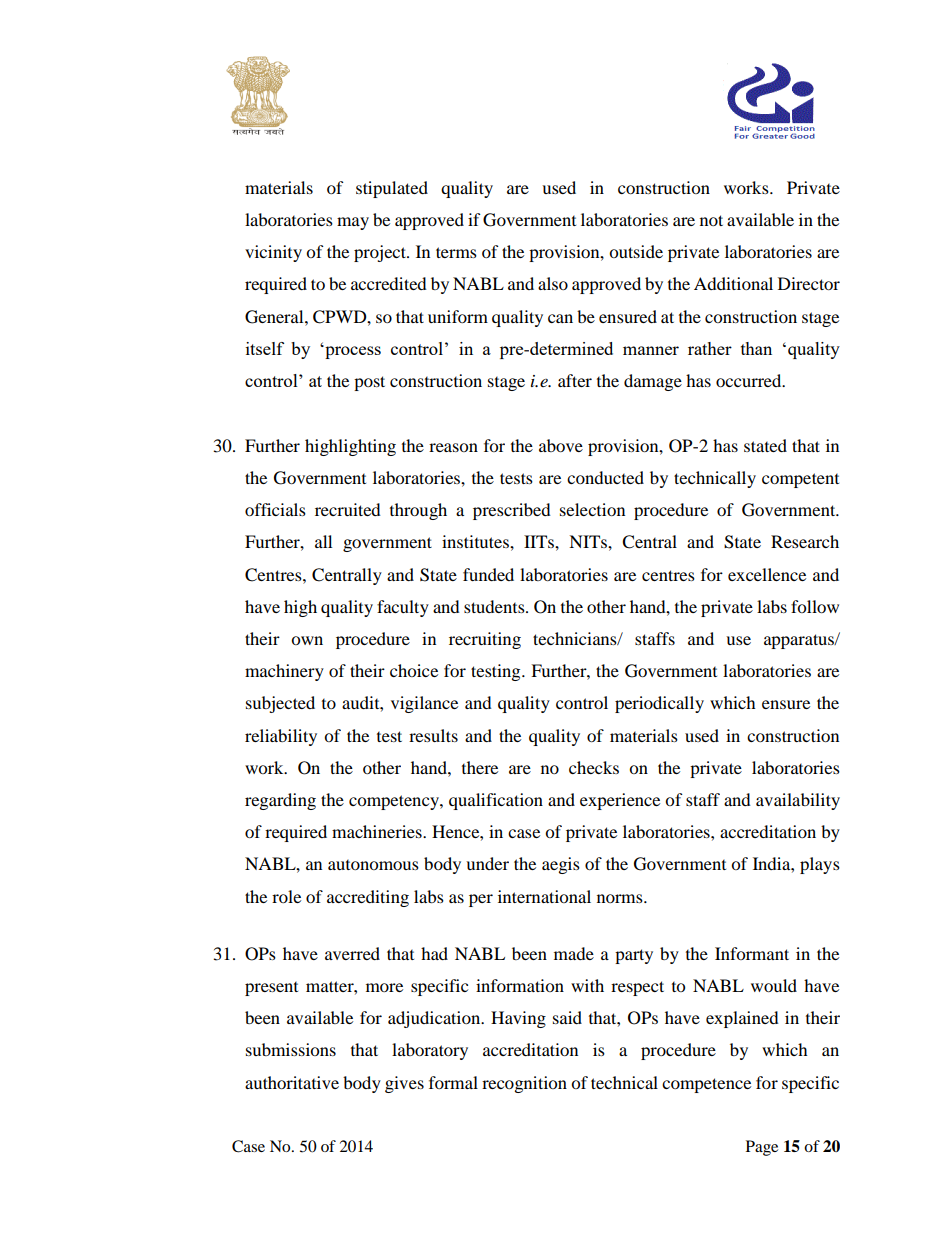  What do you see at coordinates (496, 801) in the screenshot?
I see `qualification` at bounding box center [496, 801].
